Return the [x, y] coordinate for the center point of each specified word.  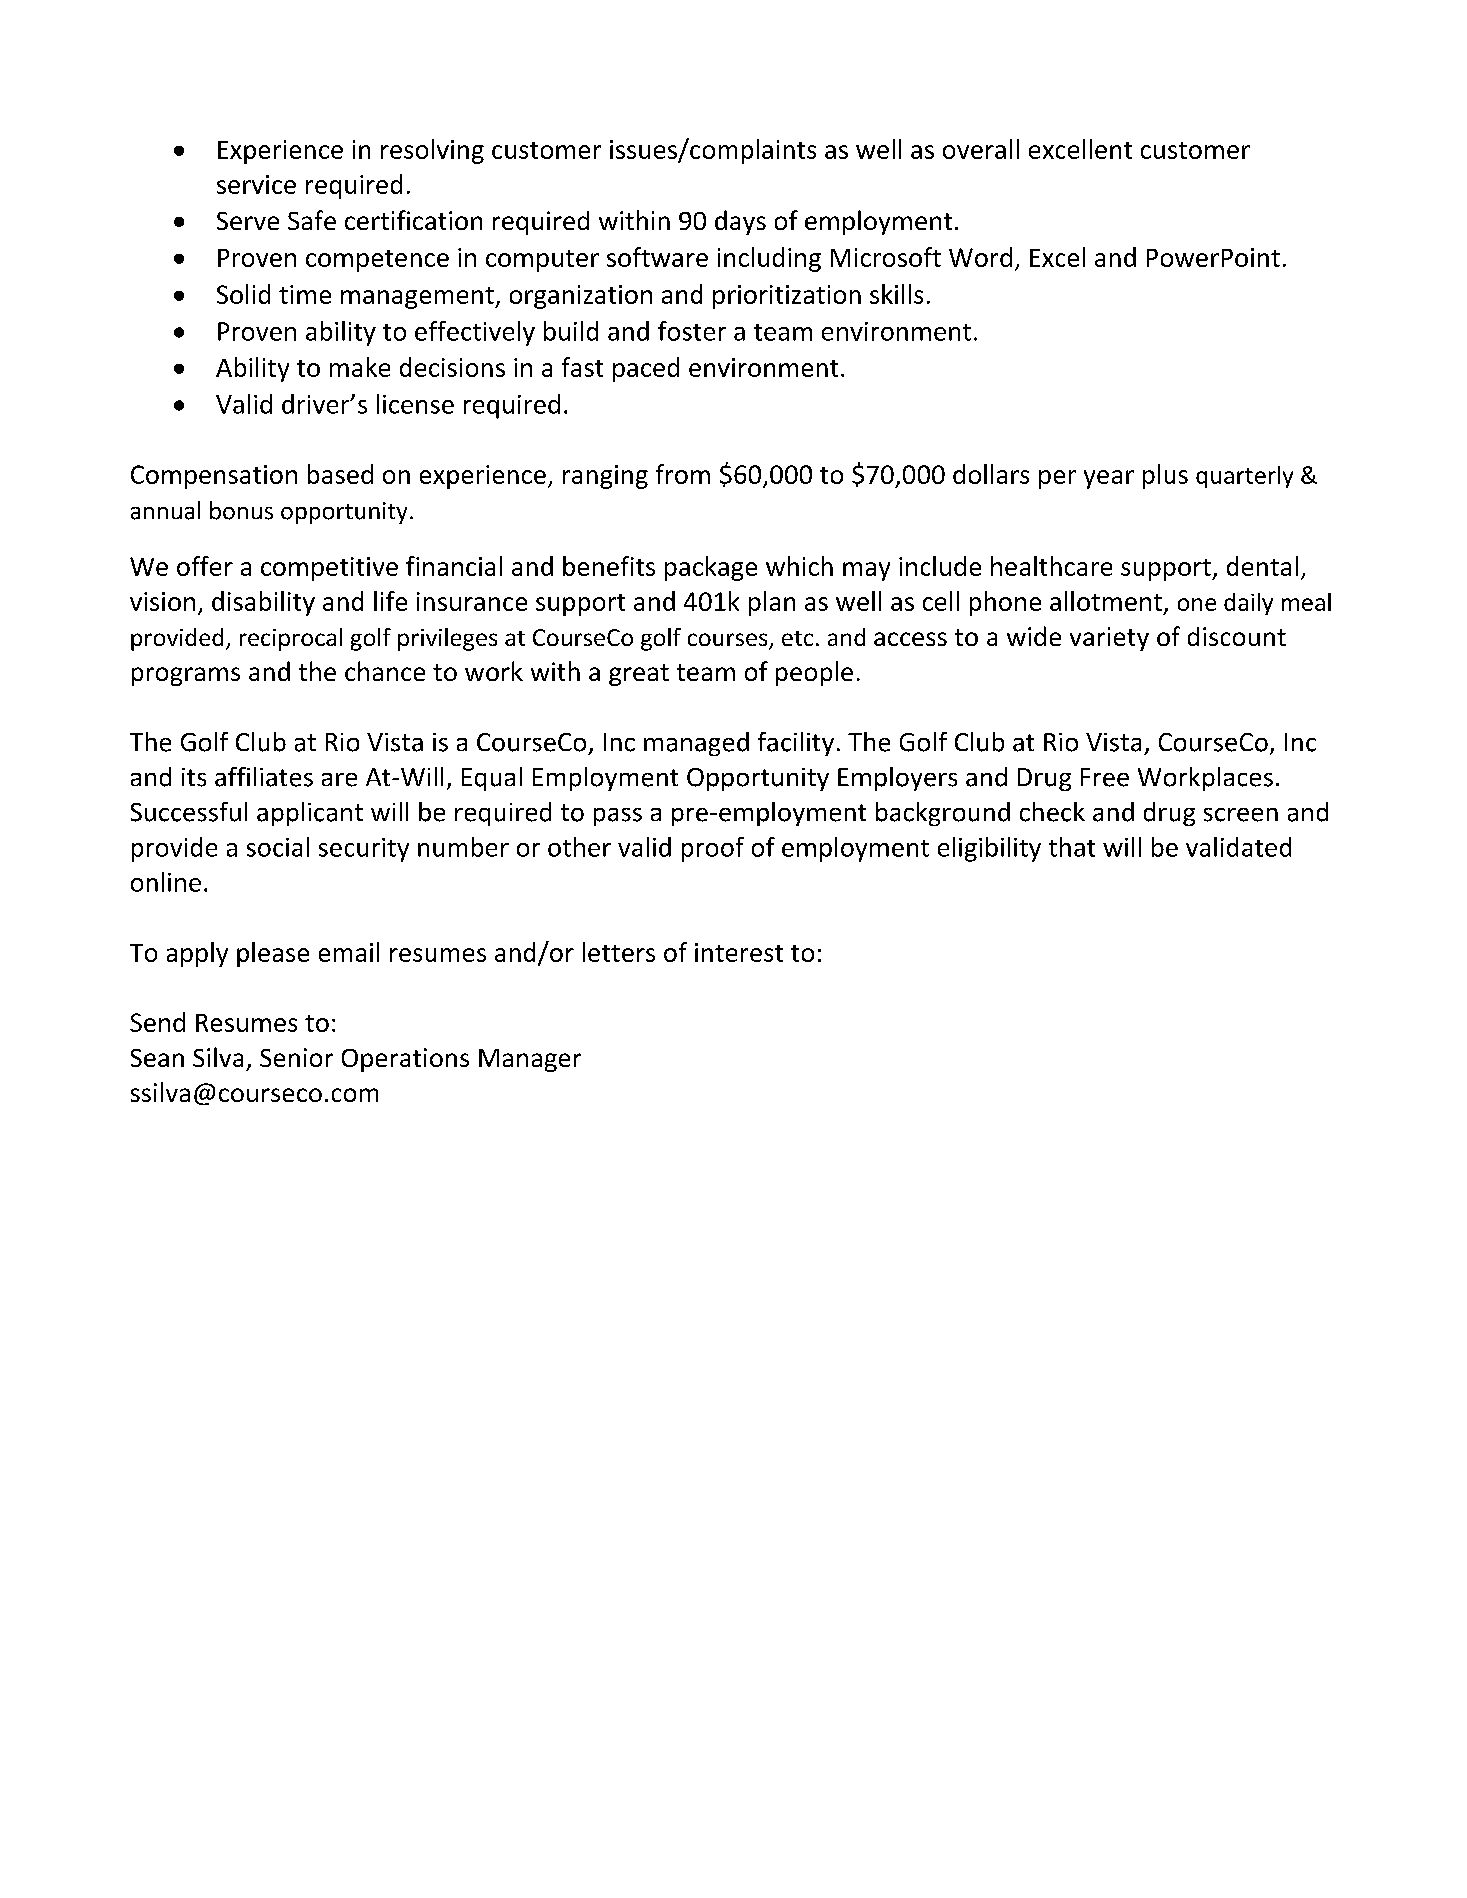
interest [739, 952]
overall [981, 149]
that [1072, 847]
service [256, 184]
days [740, 222]
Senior [296, 1057]
